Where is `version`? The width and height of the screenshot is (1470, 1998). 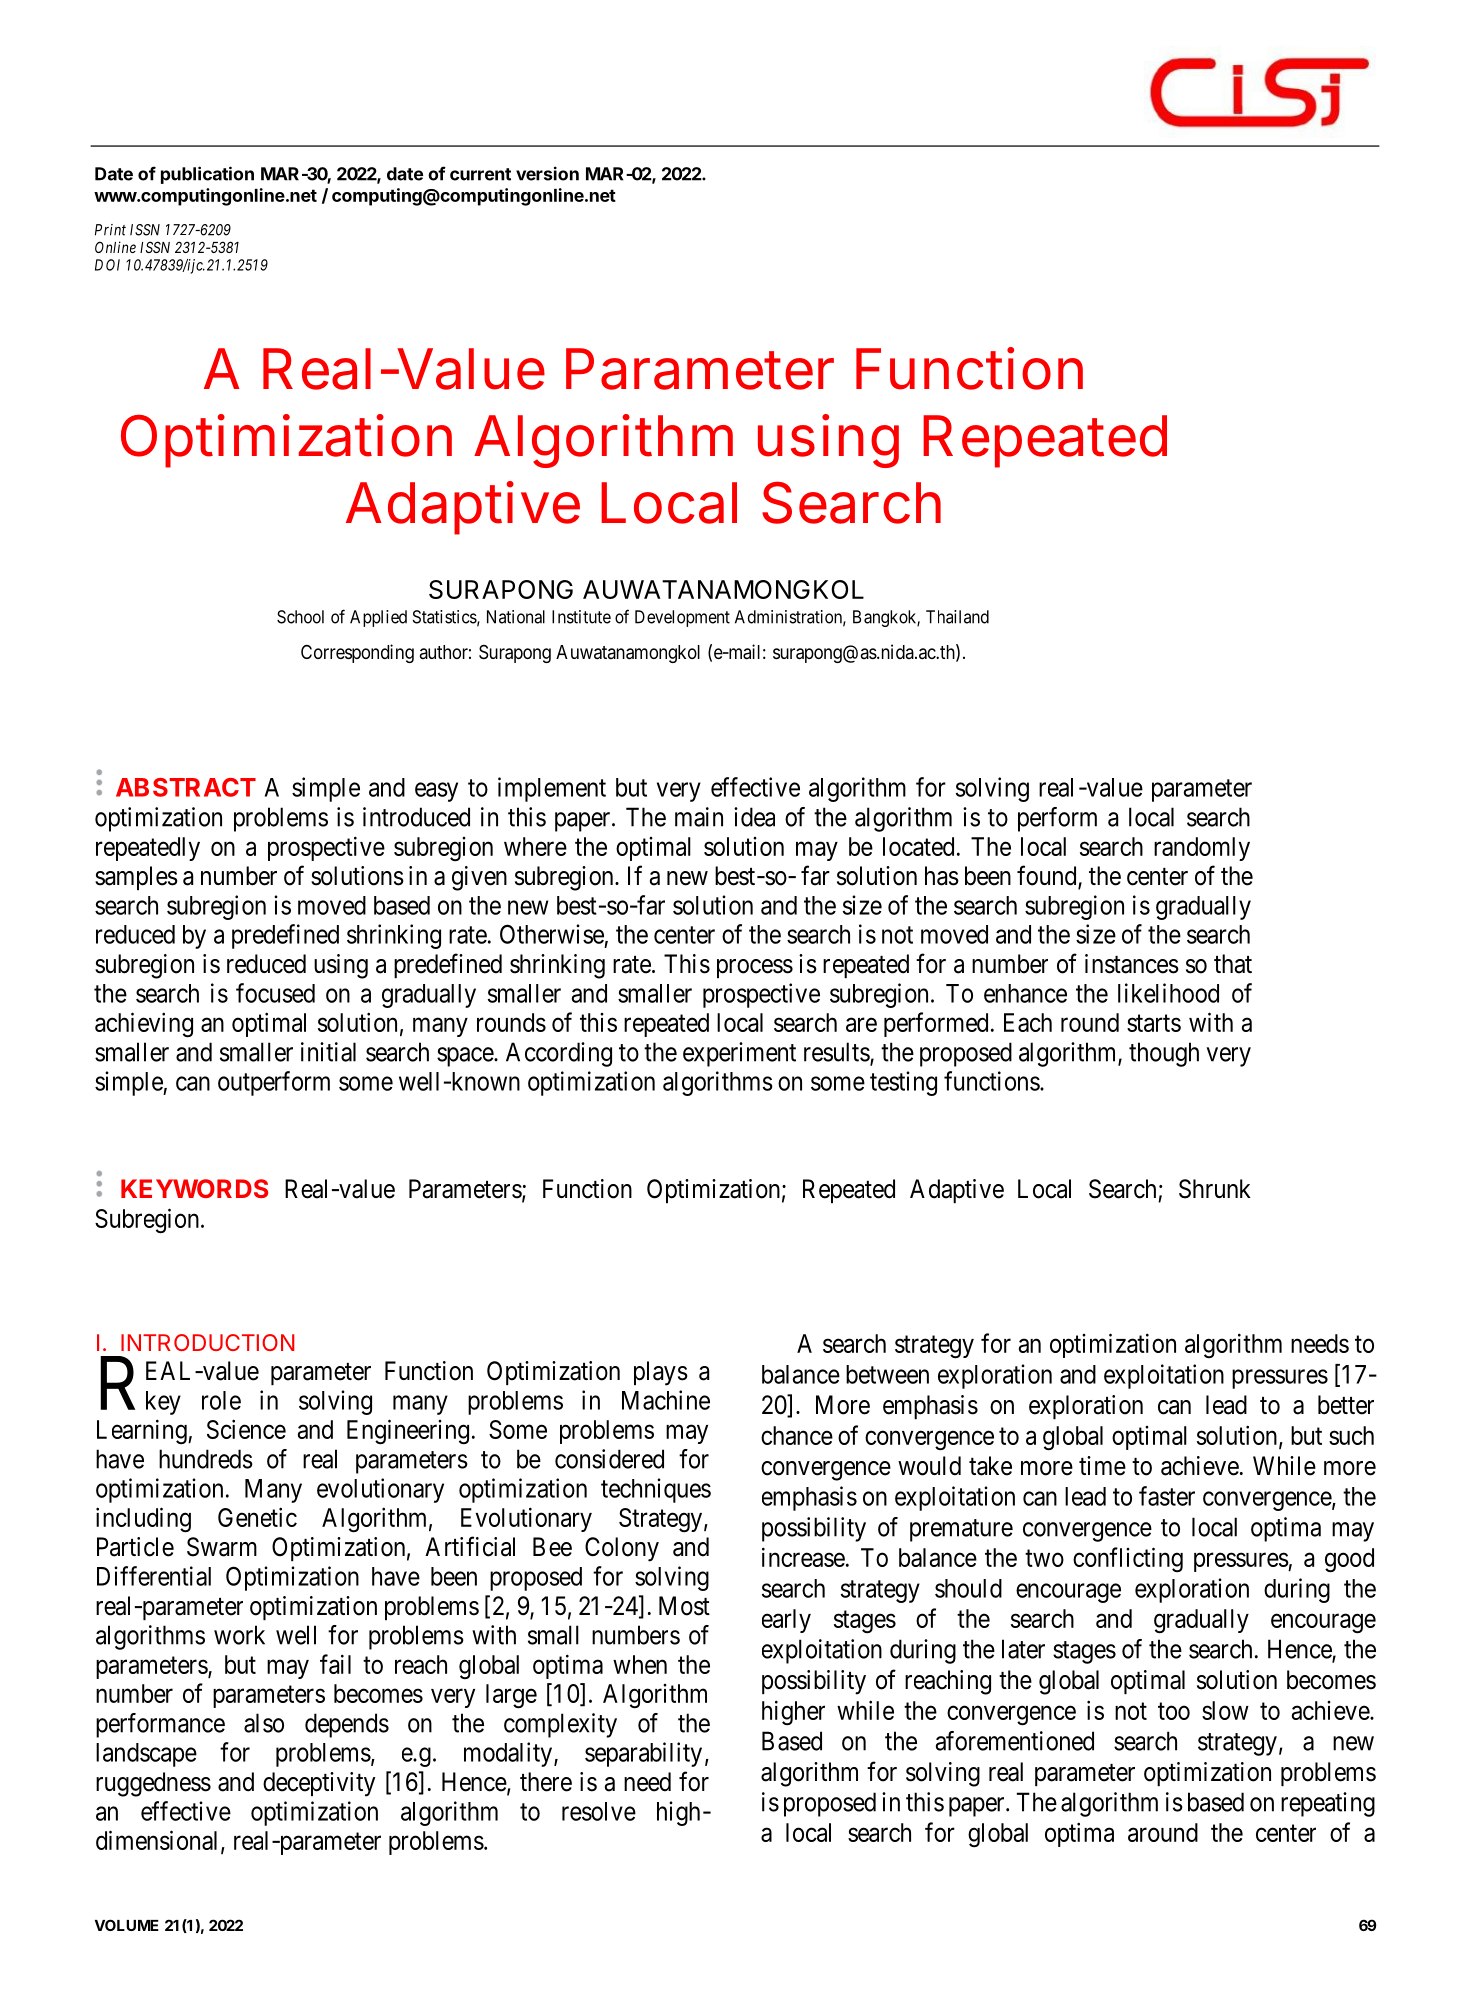
version is located at coordinates (547, 173).
